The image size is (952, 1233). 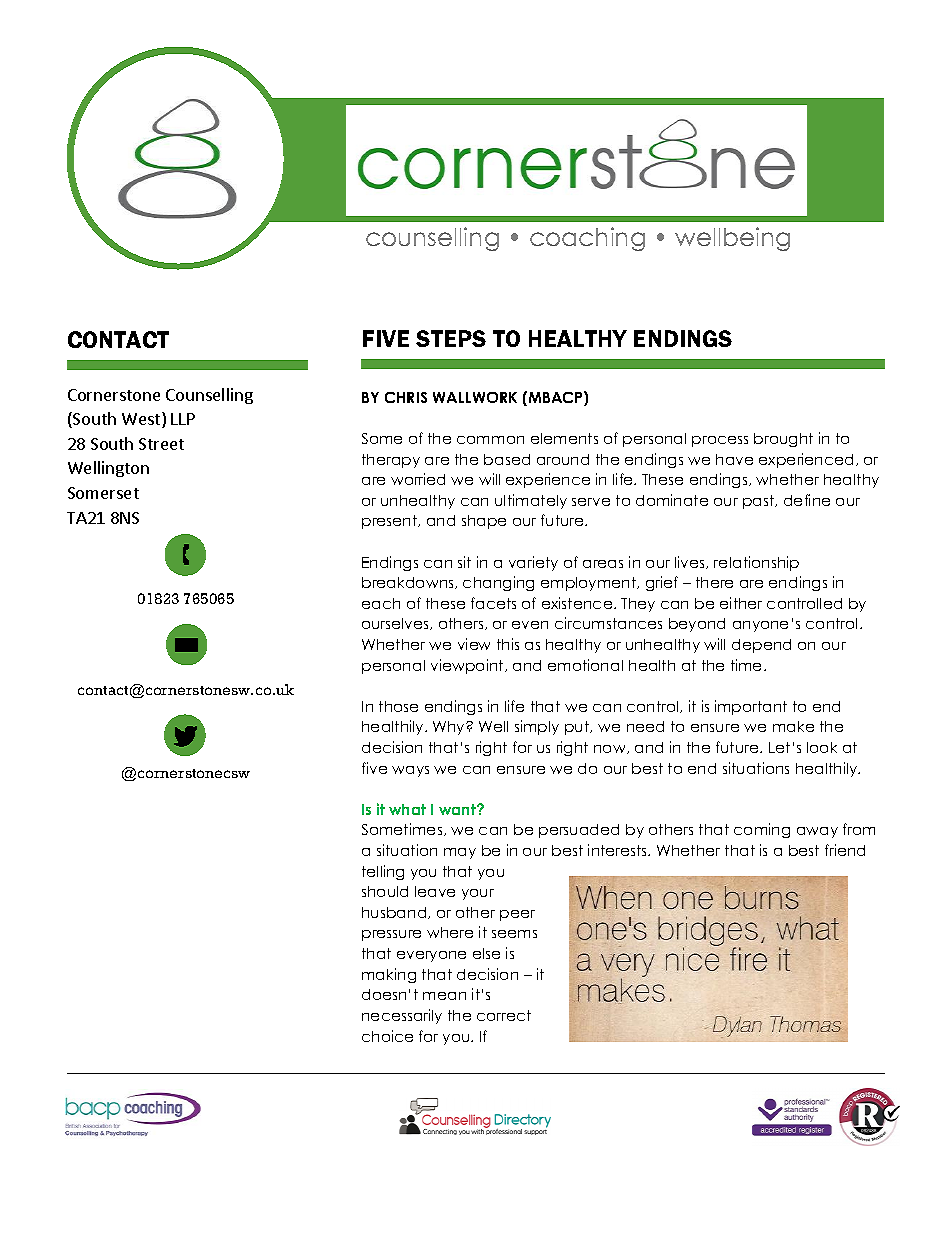 I want to click on this, so click(x=508, y=644).
